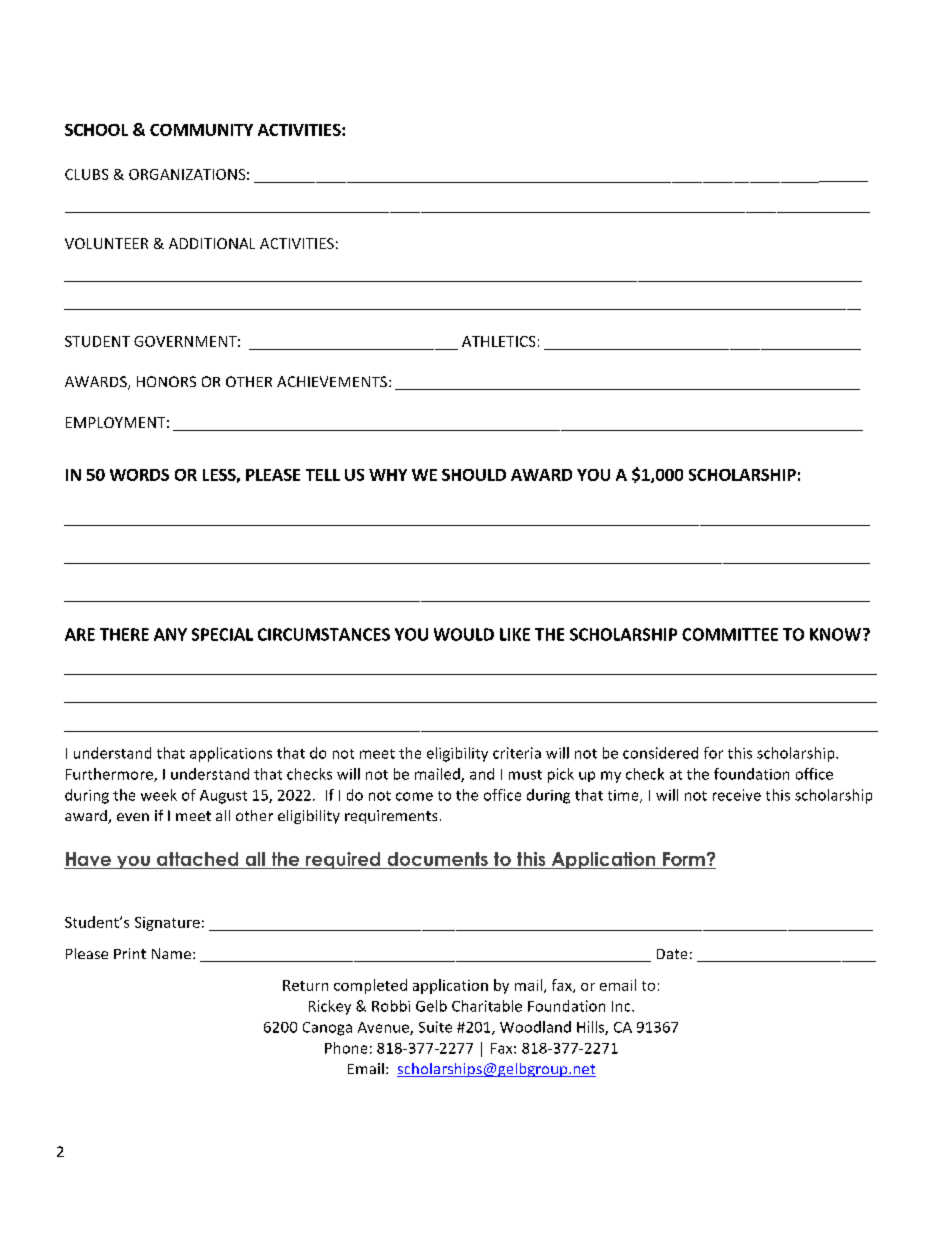 This image has height=1233, width=952. I want to click on COMMUNITY, so click(201, 130).
